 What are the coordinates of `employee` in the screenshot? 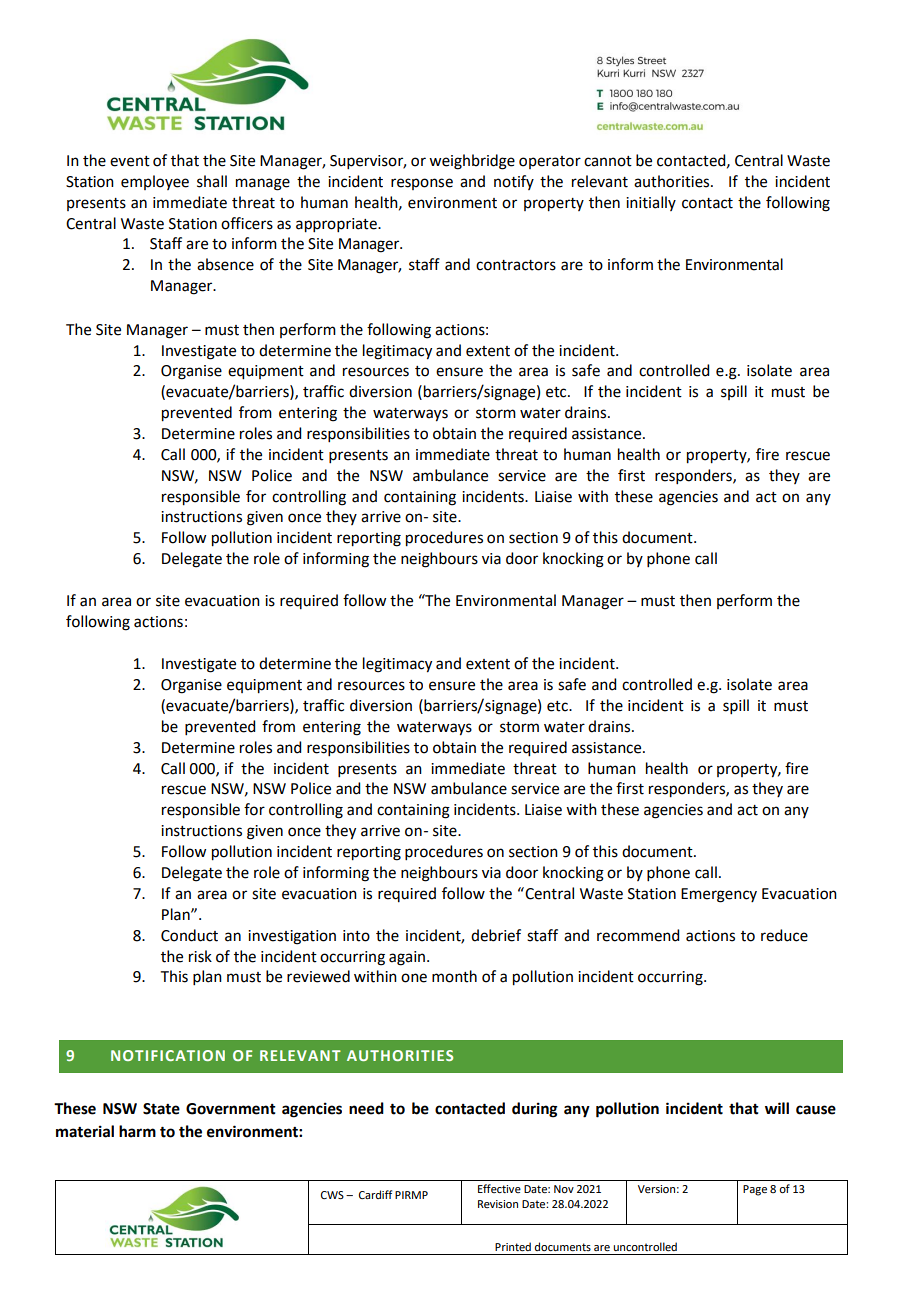 It's located at (155, 182).
